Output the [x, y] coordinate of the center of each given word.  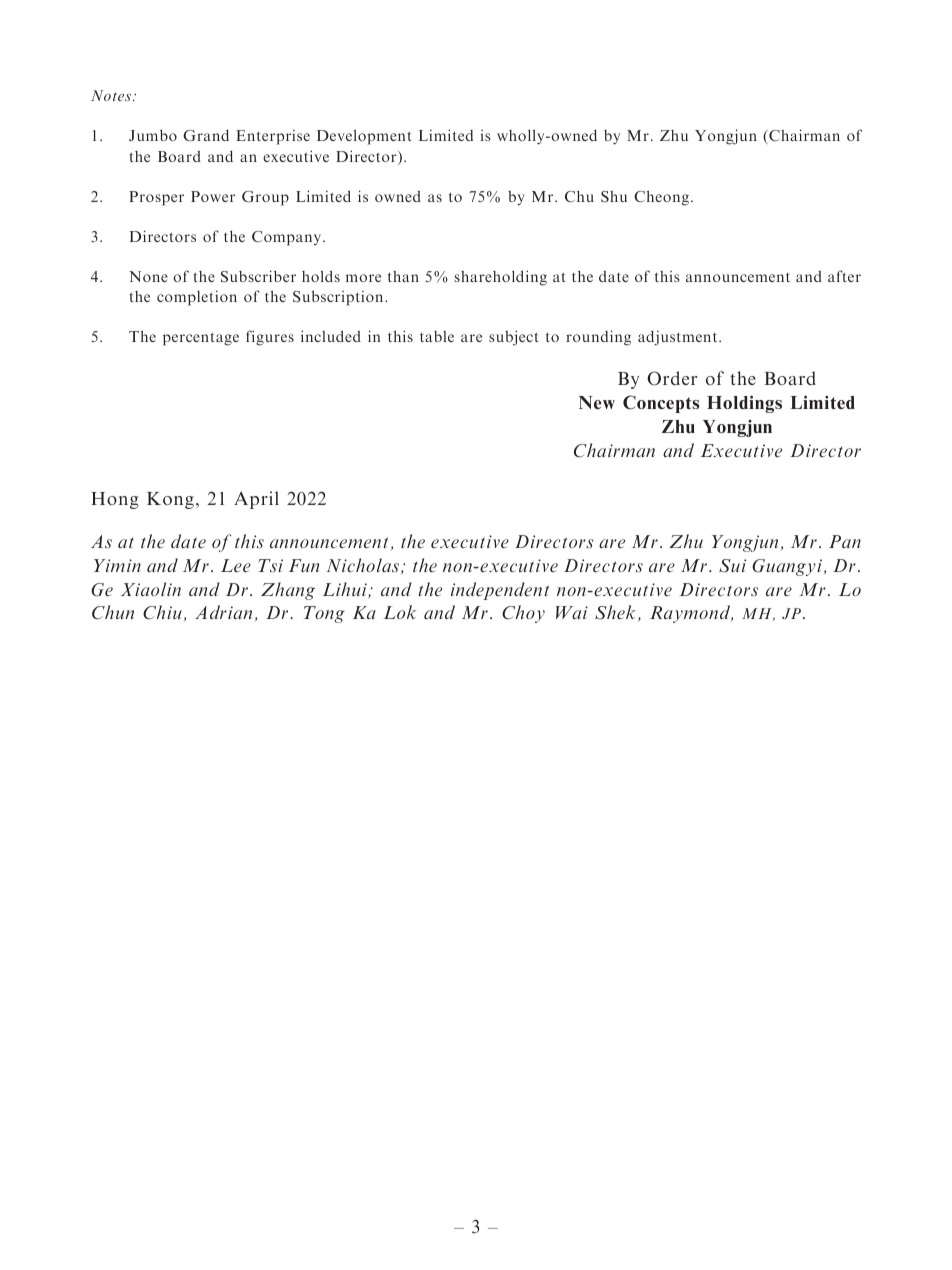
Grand [206, 135]
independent [500, 591]
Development [364, 137]
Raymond [691, 614]
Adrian [223, 612]
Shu [614, 196]
